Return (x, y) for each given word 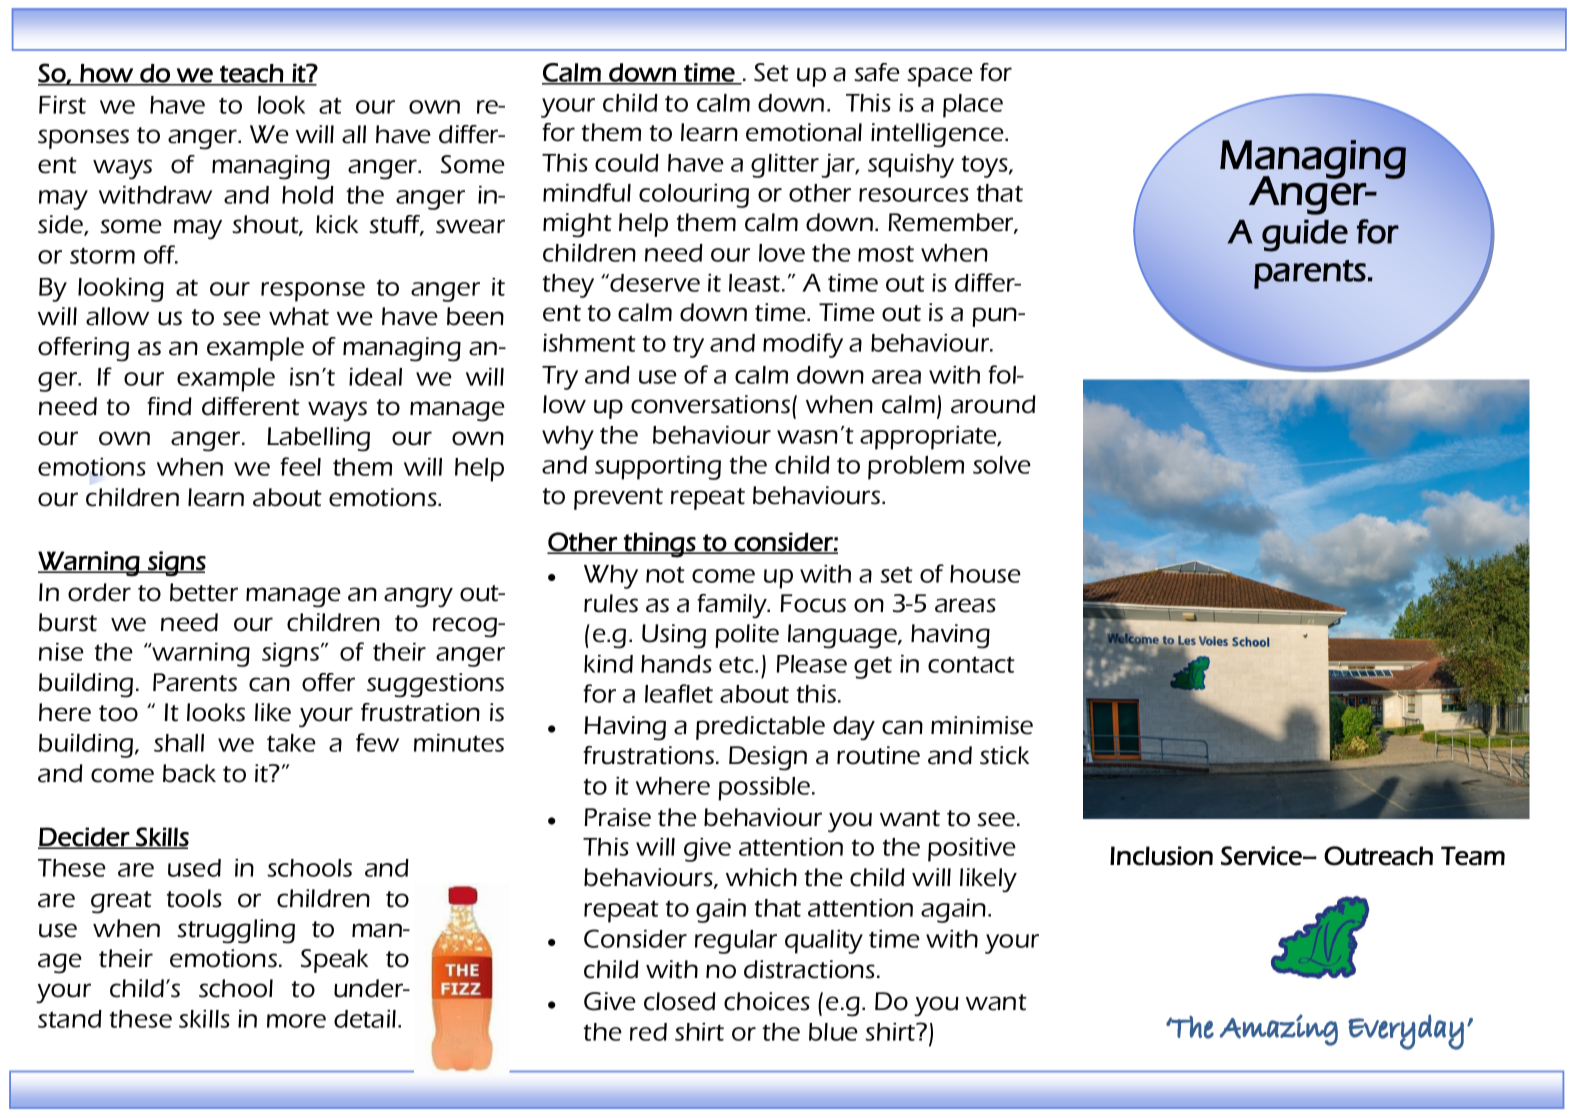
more (296, 1021)
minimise (982, 725)
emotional (804, 132)
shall (179, 743)
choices (767, 1001)
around (993, 404)
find (169, 406)
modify (803, 345)
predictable (760, 728)
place (973, 106)
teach (251, 74)
